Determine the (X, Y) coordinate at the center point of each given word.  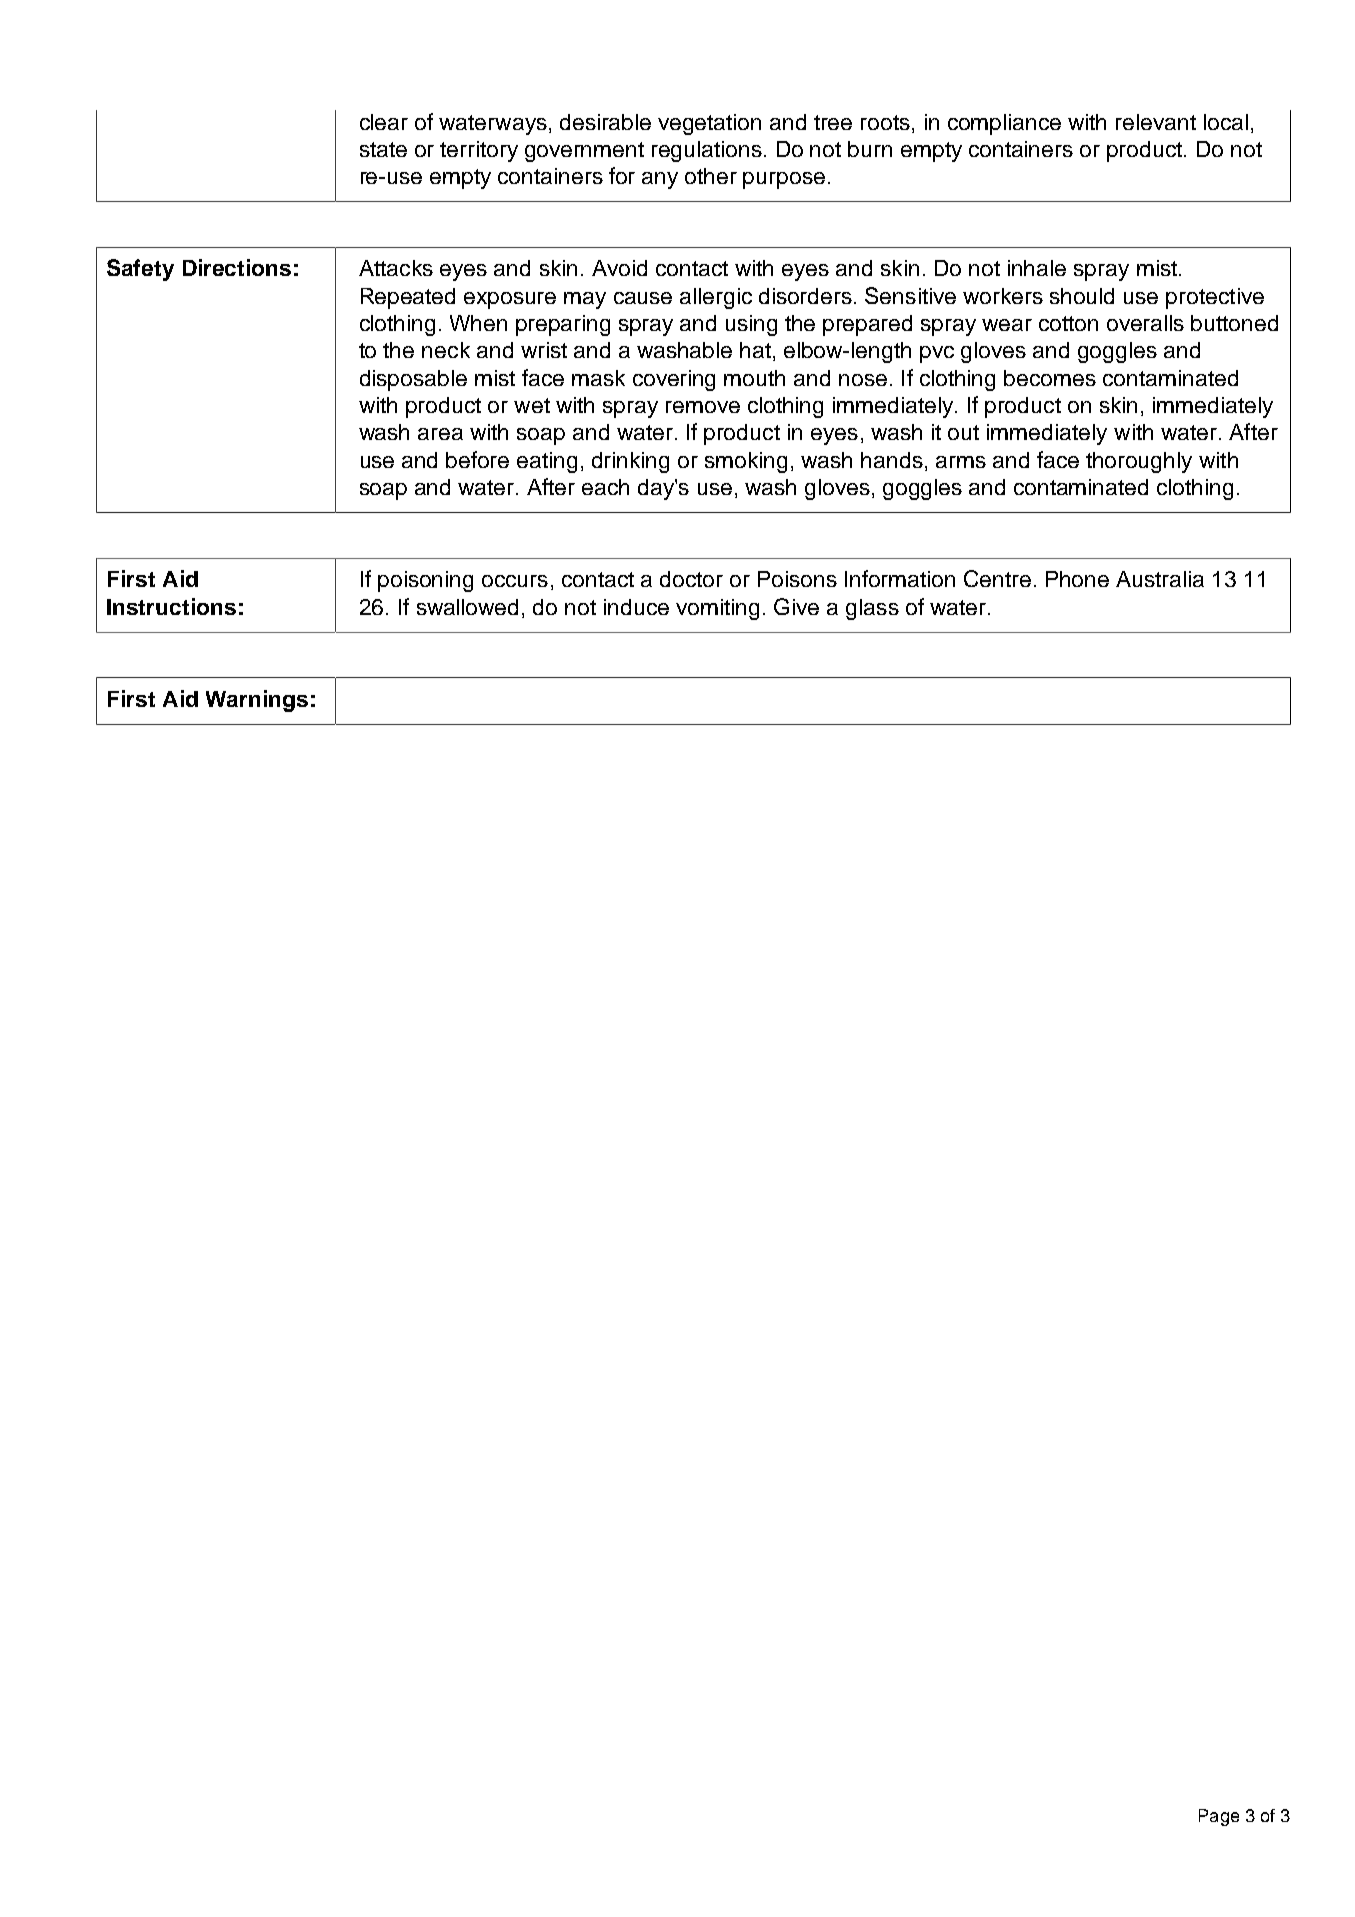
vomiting (717, 609)
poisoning (425, 581)
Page (1219, 1817)
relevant (1156, 122)
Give (796, 606)
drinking (630, 462)
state (383, 149)
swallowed (467, 607)
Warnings (257, 701)
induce (636, 607)
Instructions (171, 606)
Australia (1160, 579)
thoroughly (1139, 462)
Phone (1077, 579)
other (711, 176)
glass (872, 609)
